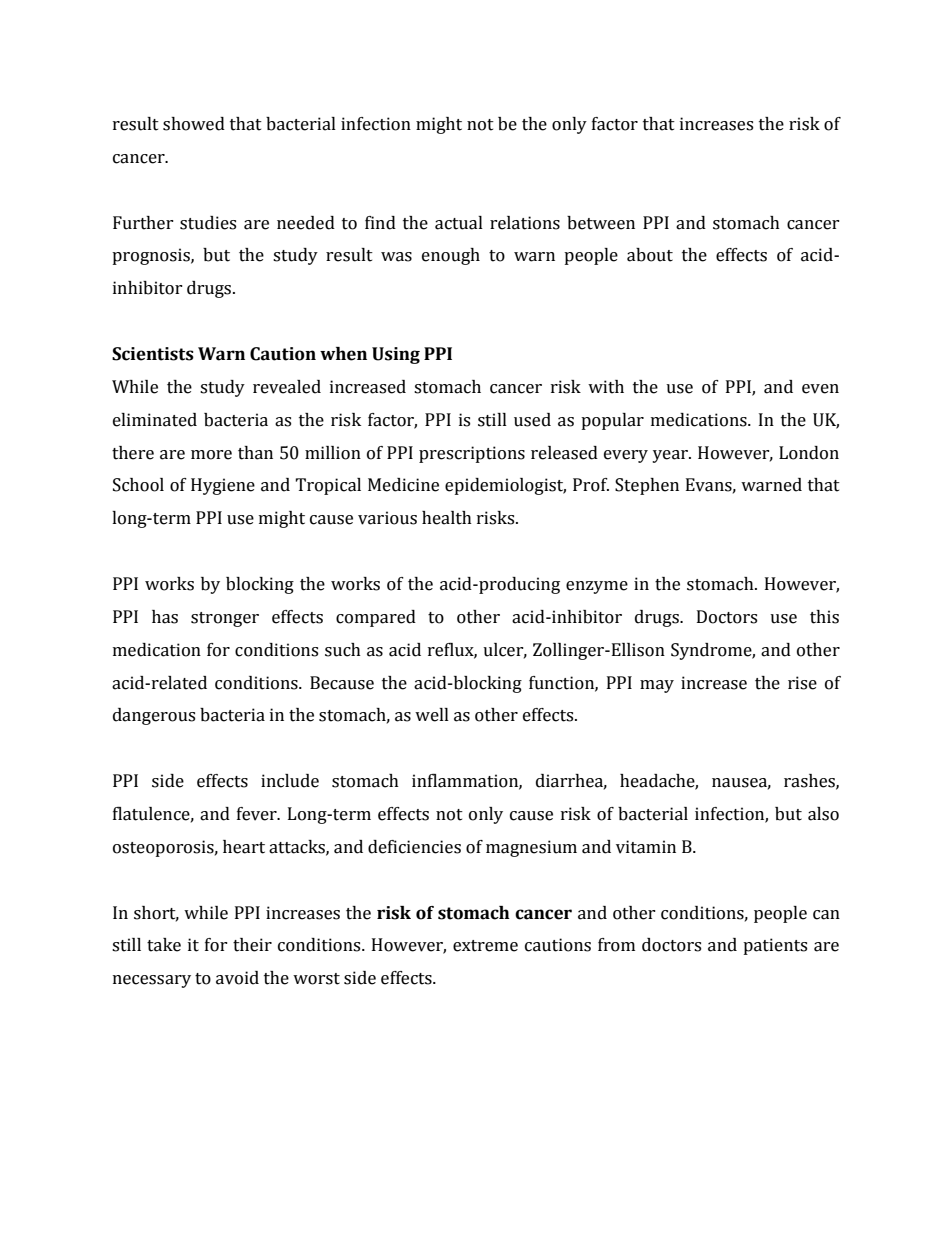 Image resolution: width=952 pixels, height=1233 pixels. What do you see at coordinates (459, 223) in the screenshot?
I see `actual` at bounding box center [459, 223].
